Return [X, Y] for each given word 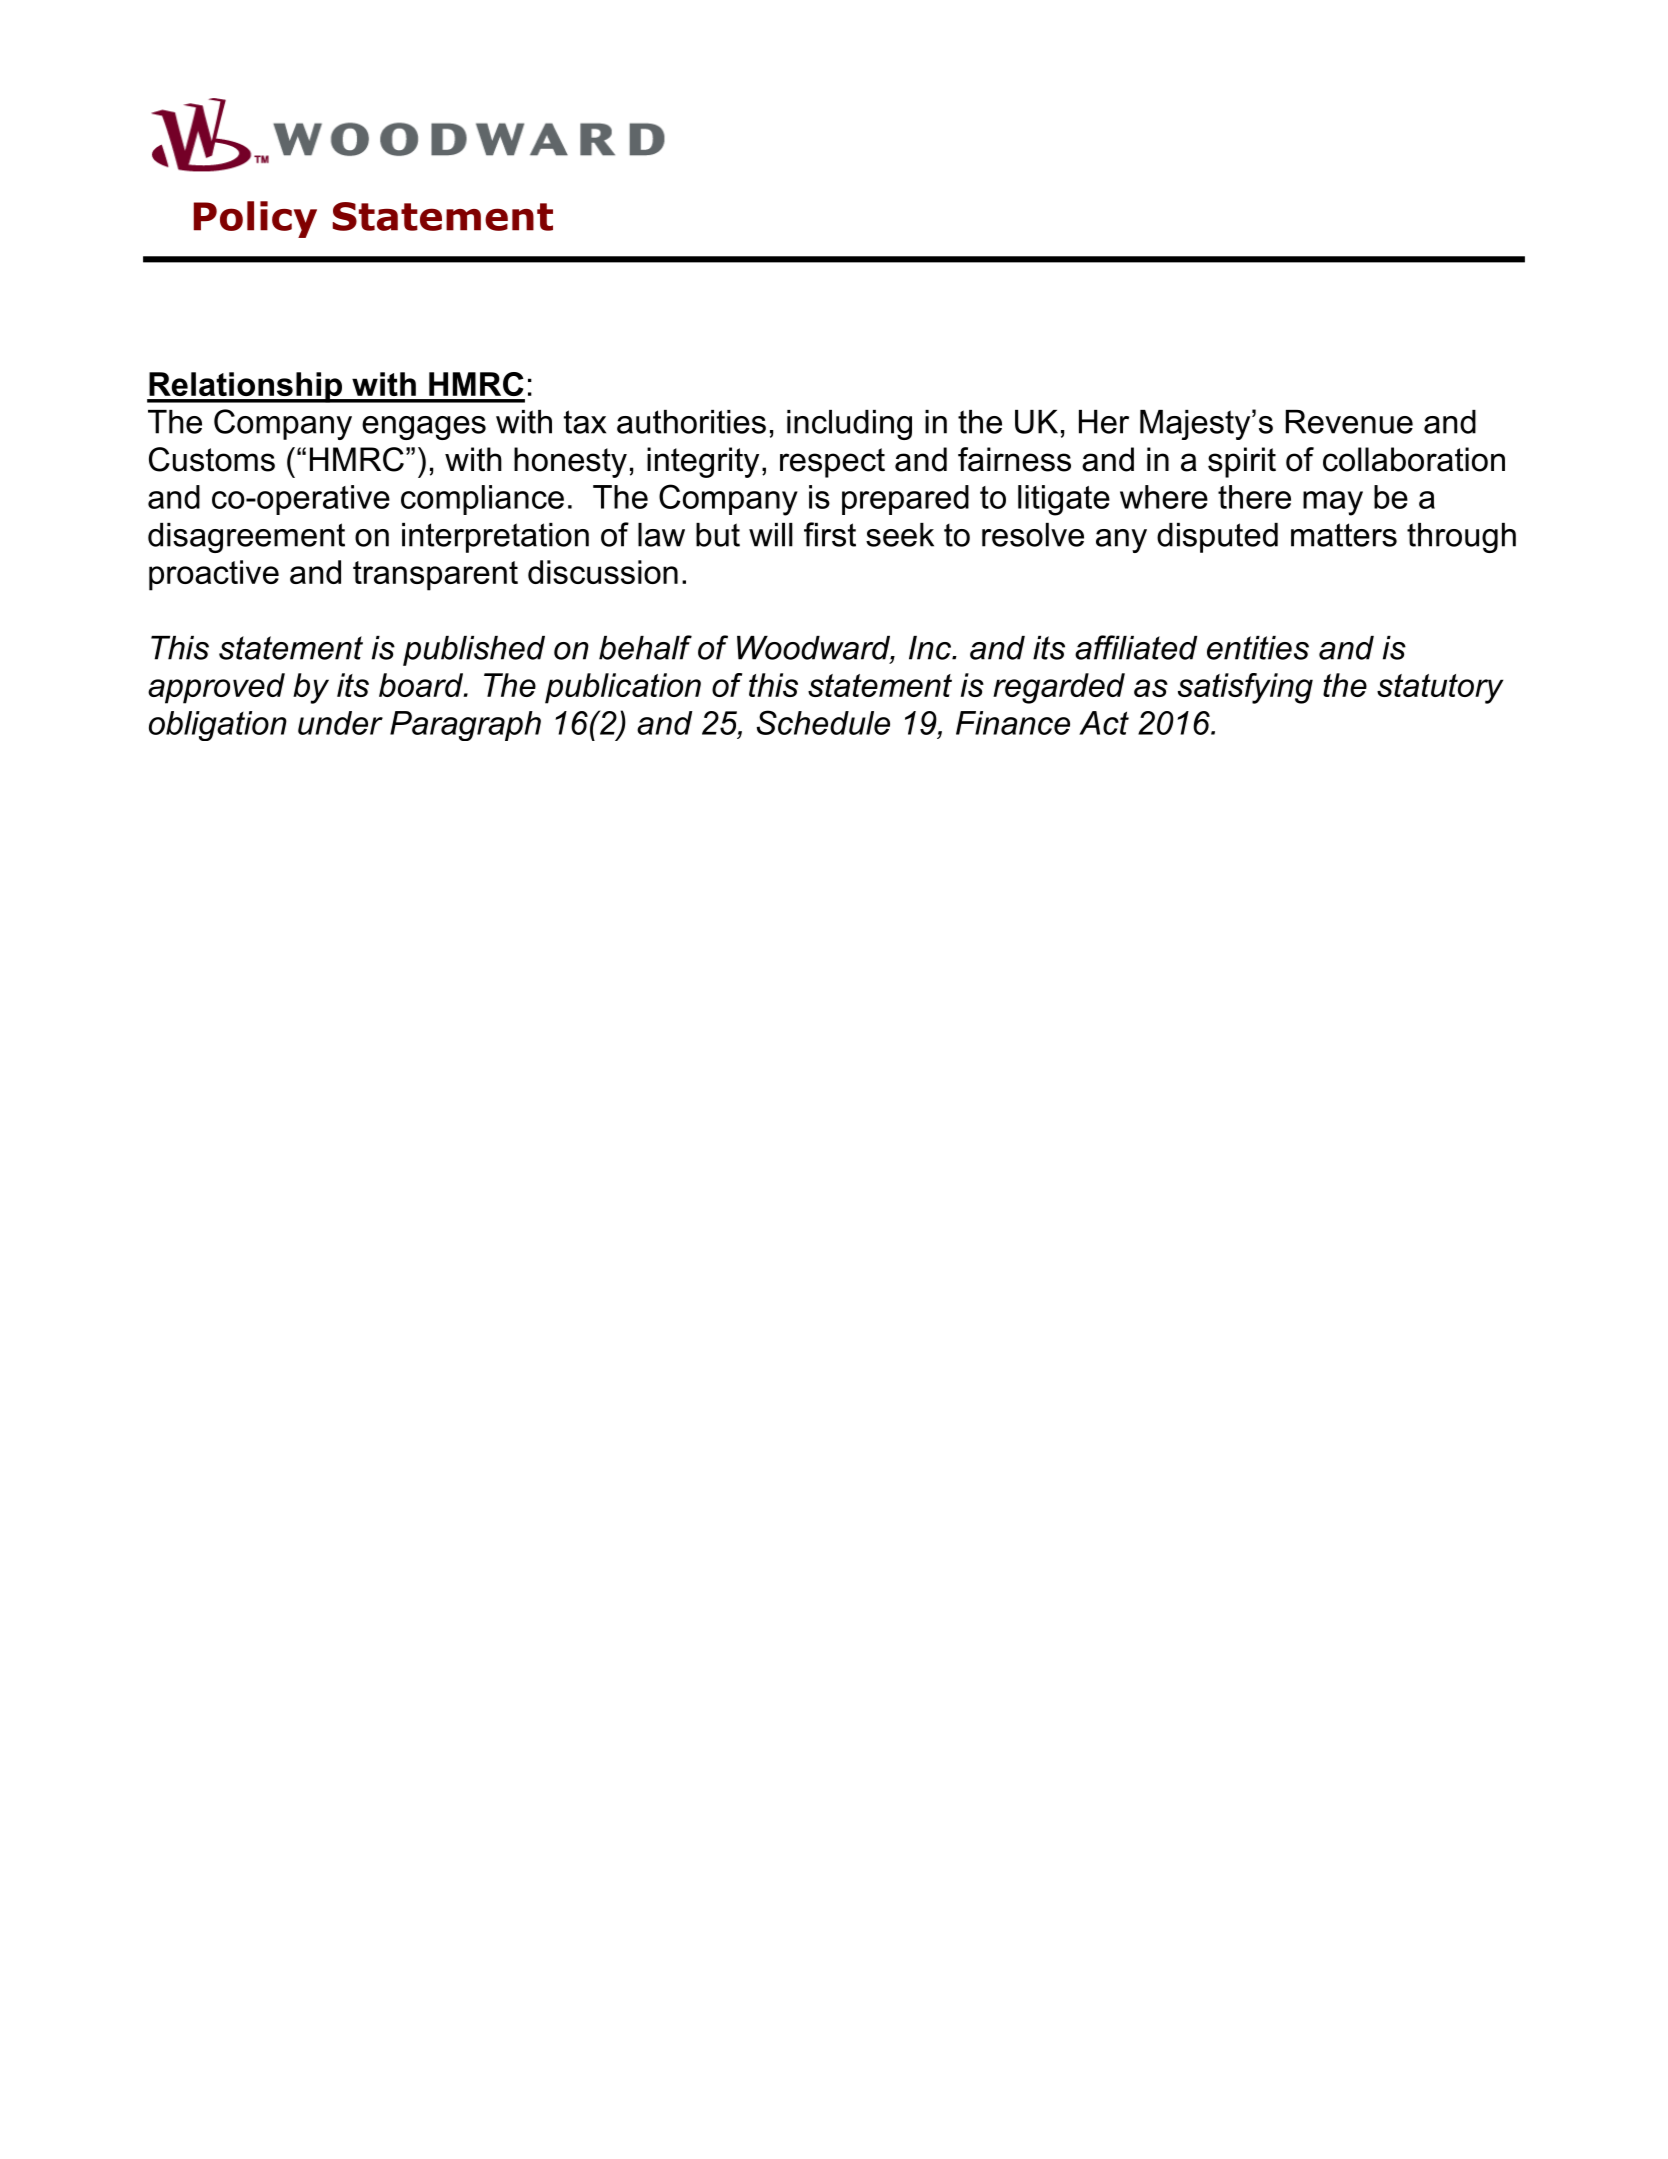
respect [832, 463]
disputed [1217, 538]
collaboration [1414, 459]
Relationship [246, 387]
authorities [691, 422]
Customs [212, 459]
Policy [255, 219]
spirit [1242, 462]
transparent [435, 576]
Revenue [1349, 422]
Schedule [823, 722]
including [849, 425]
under [340, 723]
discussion [603, 572]
